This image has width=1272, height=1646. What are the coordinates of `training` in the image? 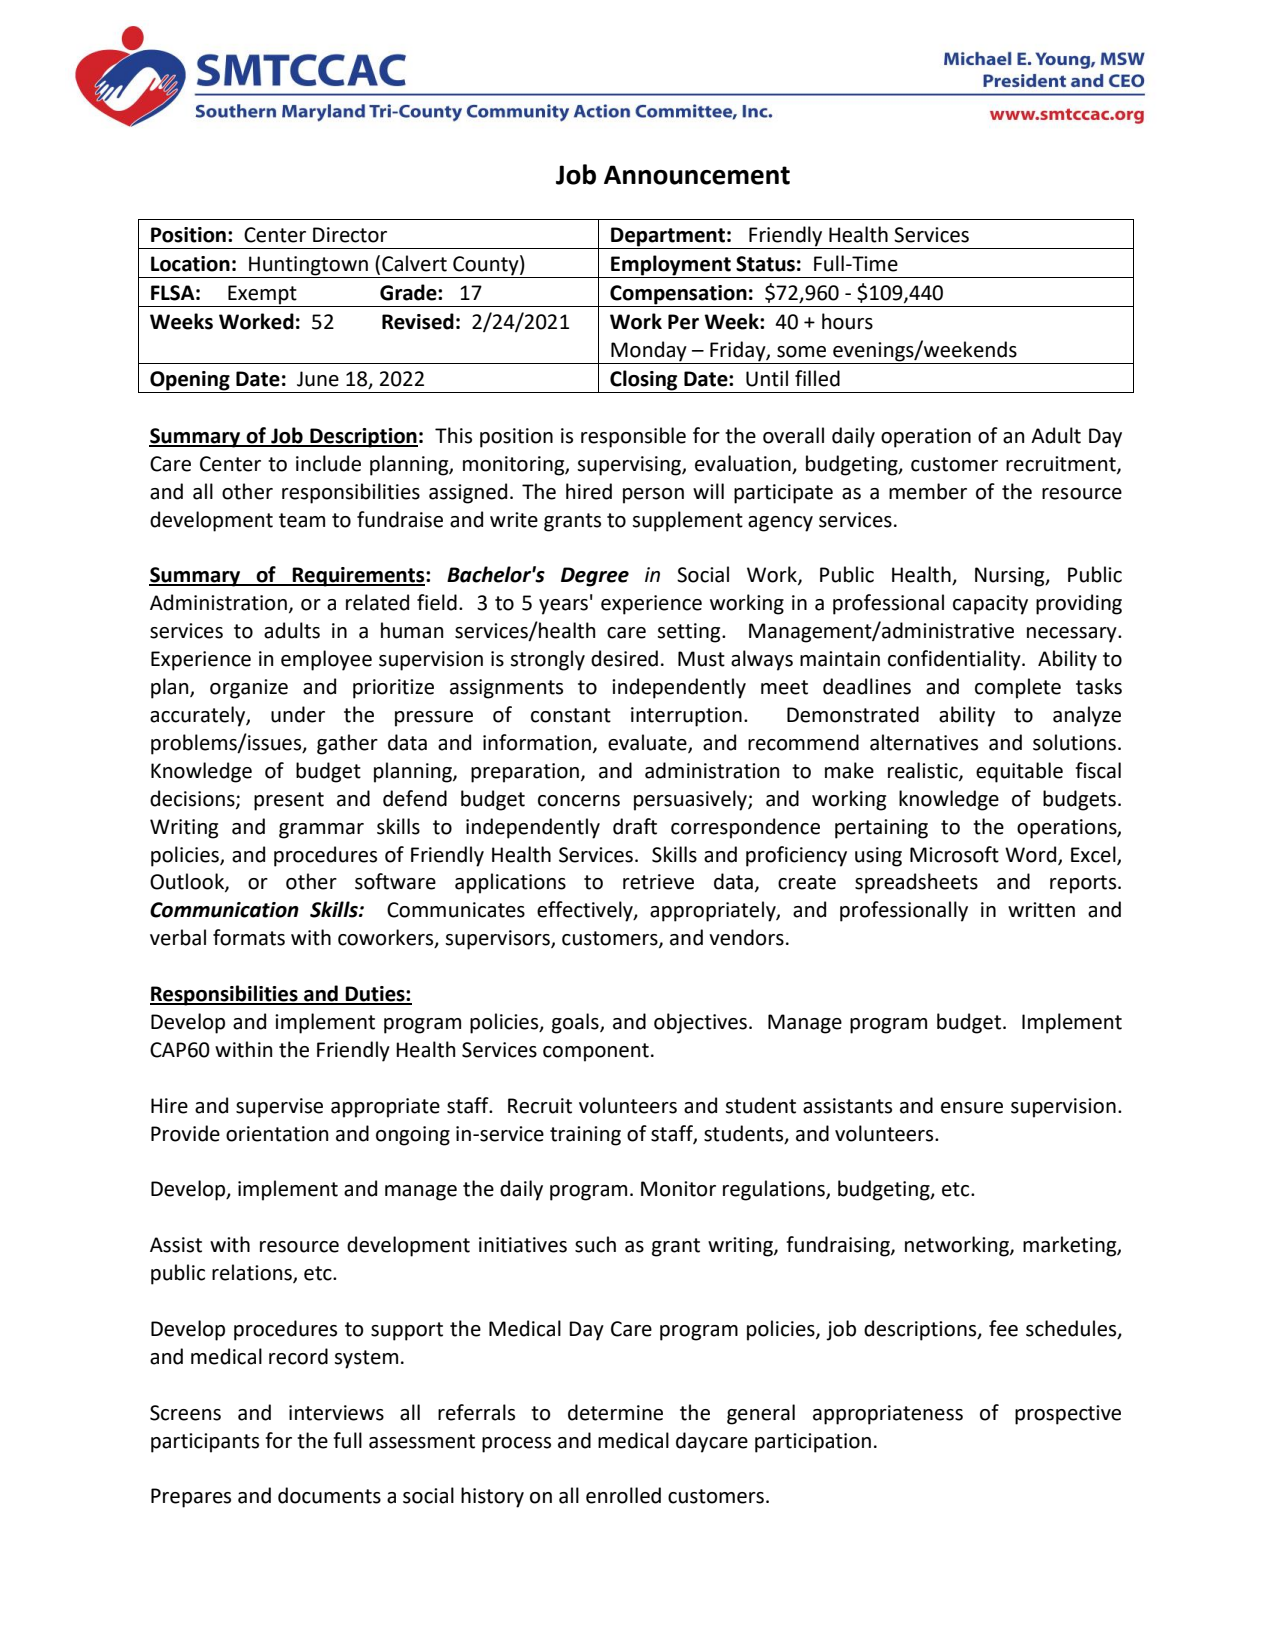 It's located at (585, 1136).
